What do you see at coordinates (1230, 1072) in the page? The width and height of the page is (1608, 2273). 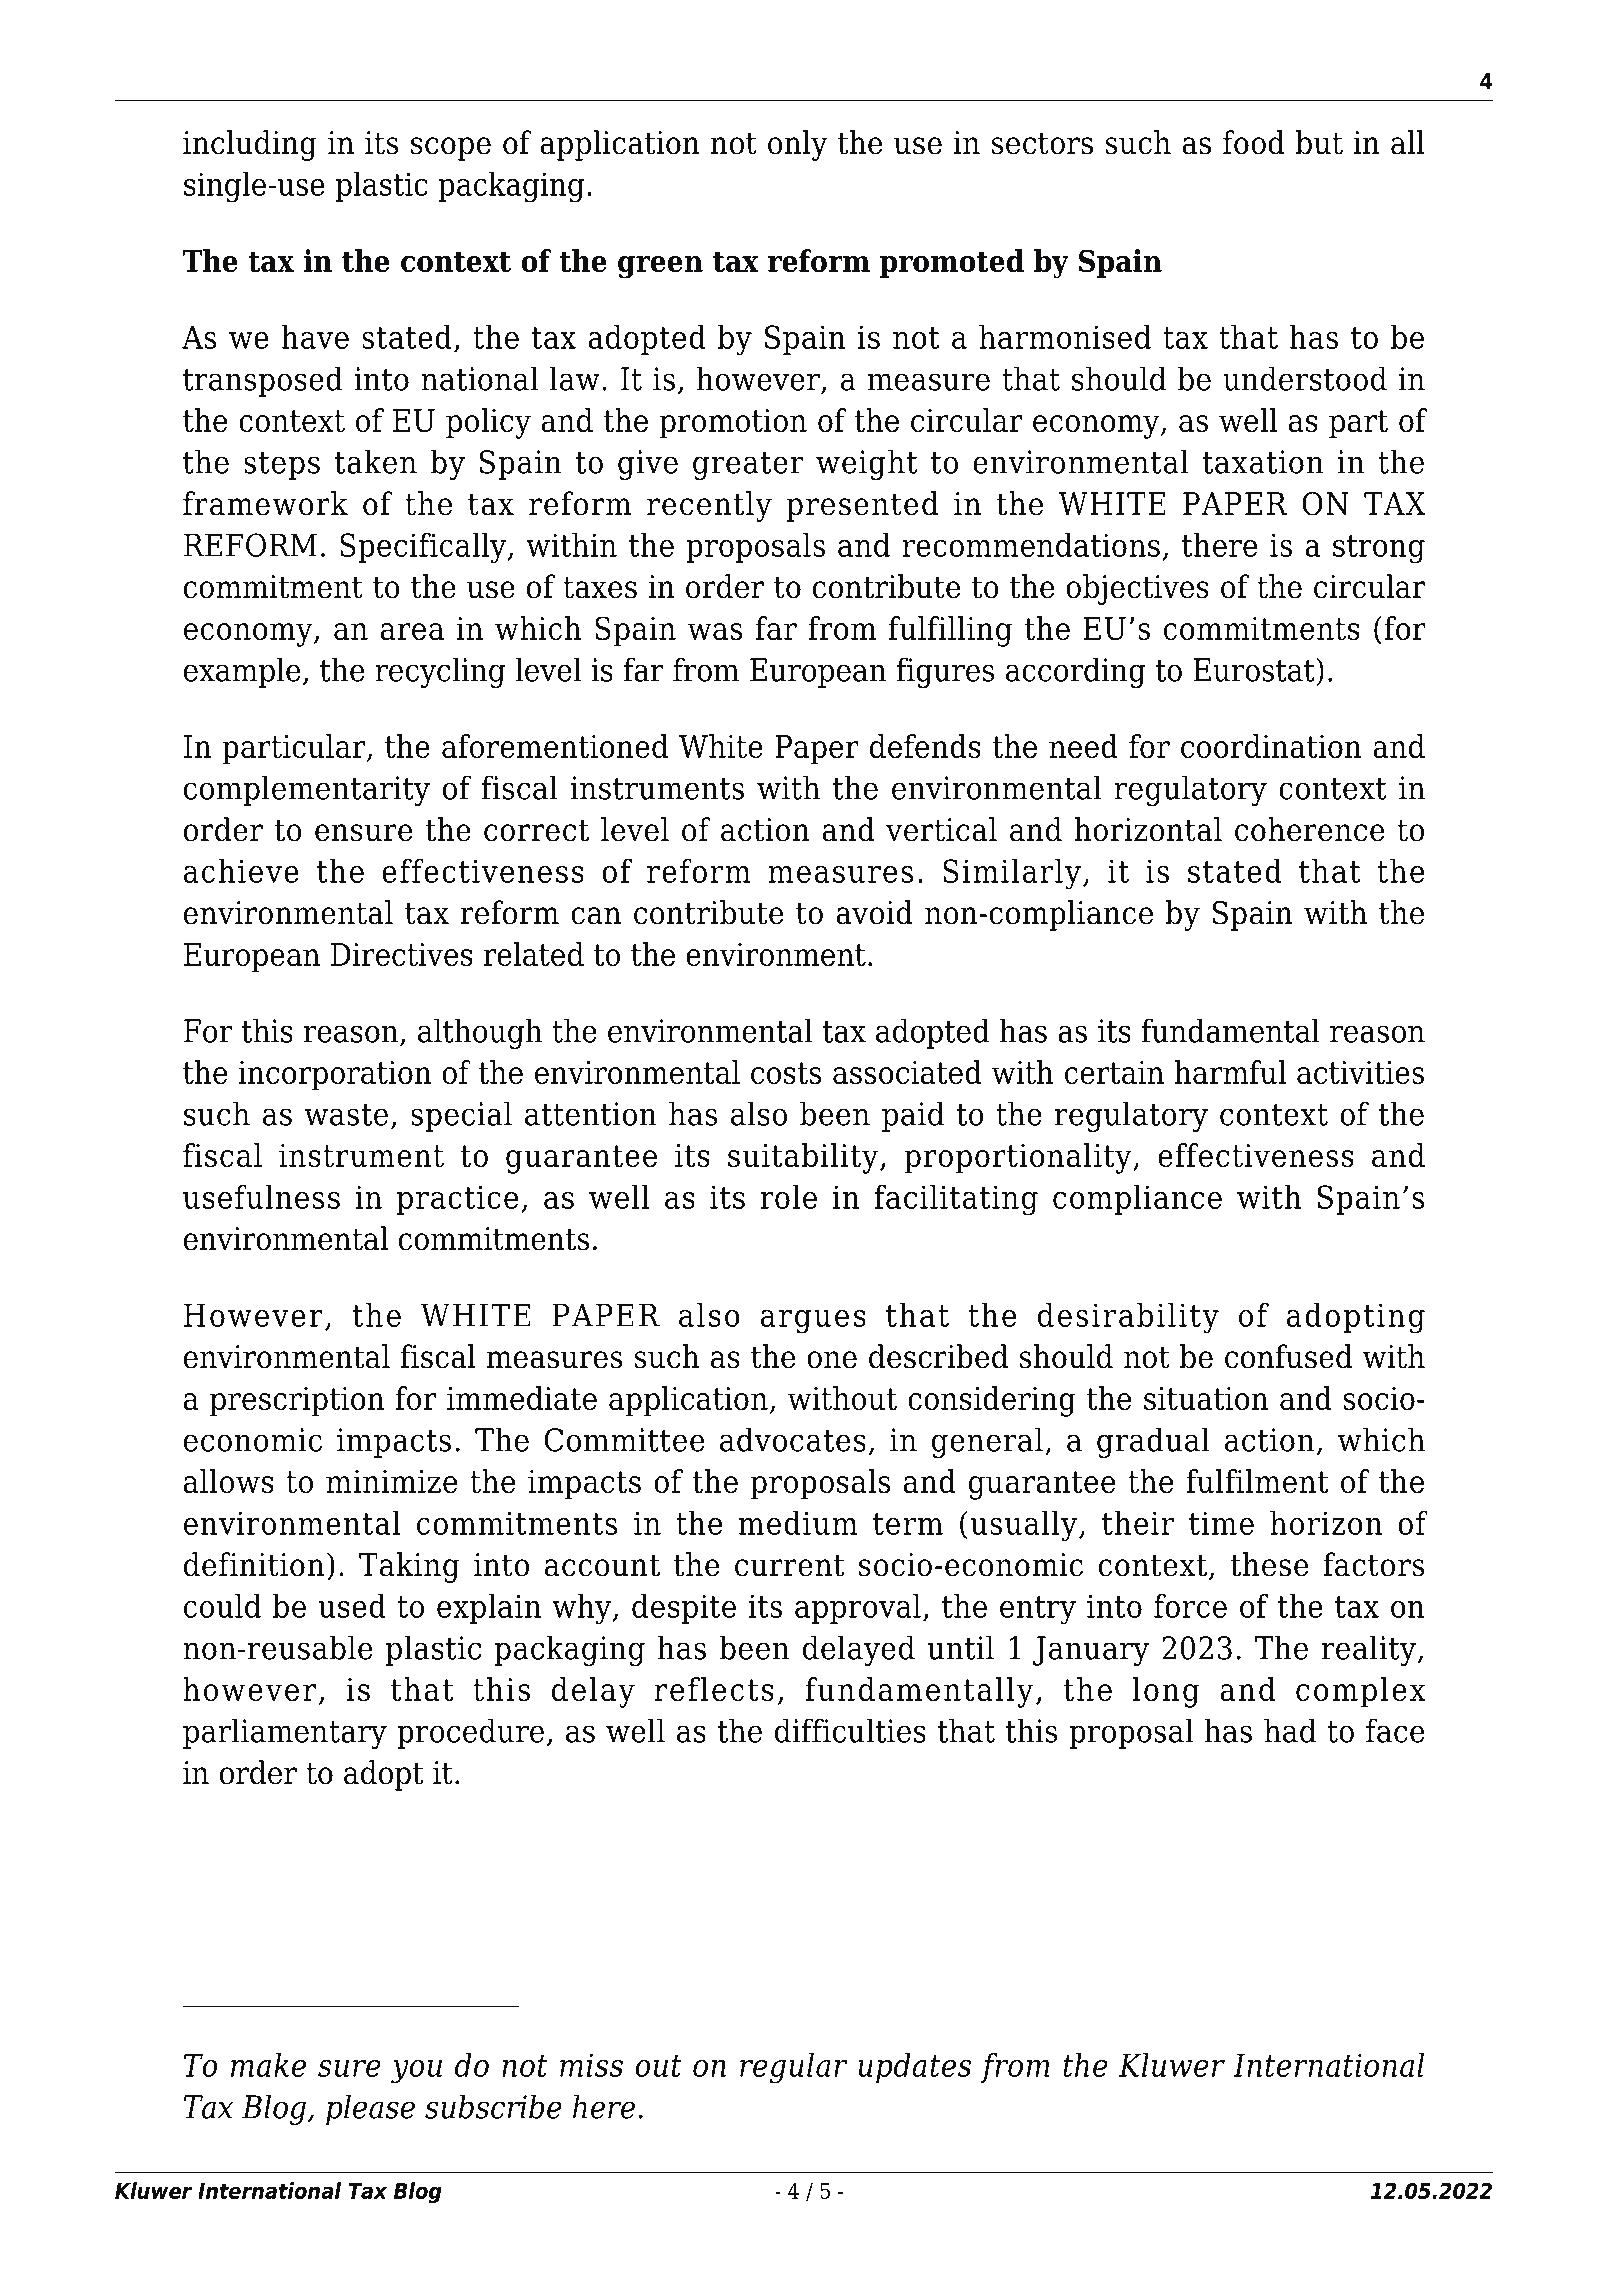 I see `harmful` at bounding box center [1230, 1072].
